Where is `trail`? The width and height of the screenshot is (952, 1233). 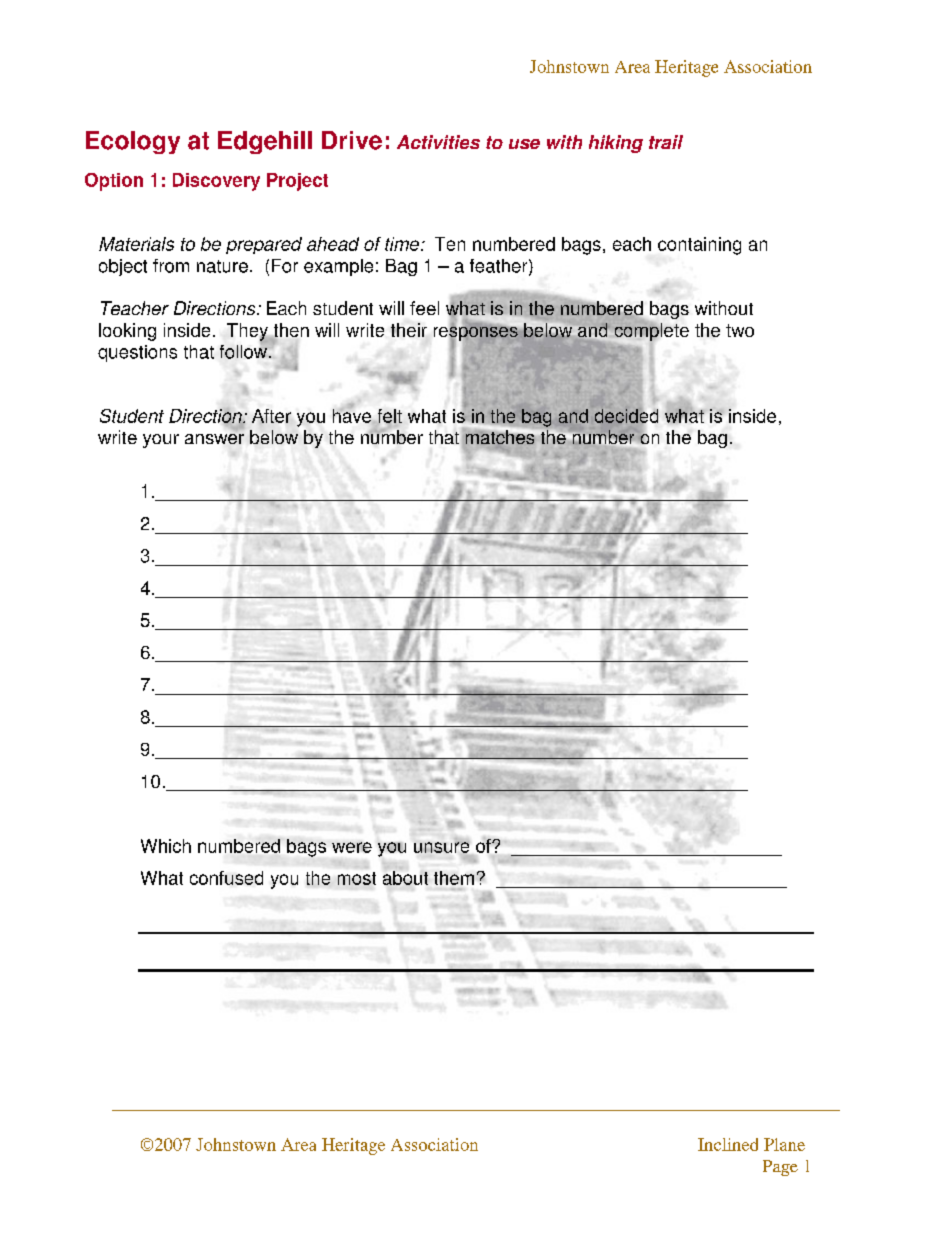
trail is located at coordinates (666, 142).
